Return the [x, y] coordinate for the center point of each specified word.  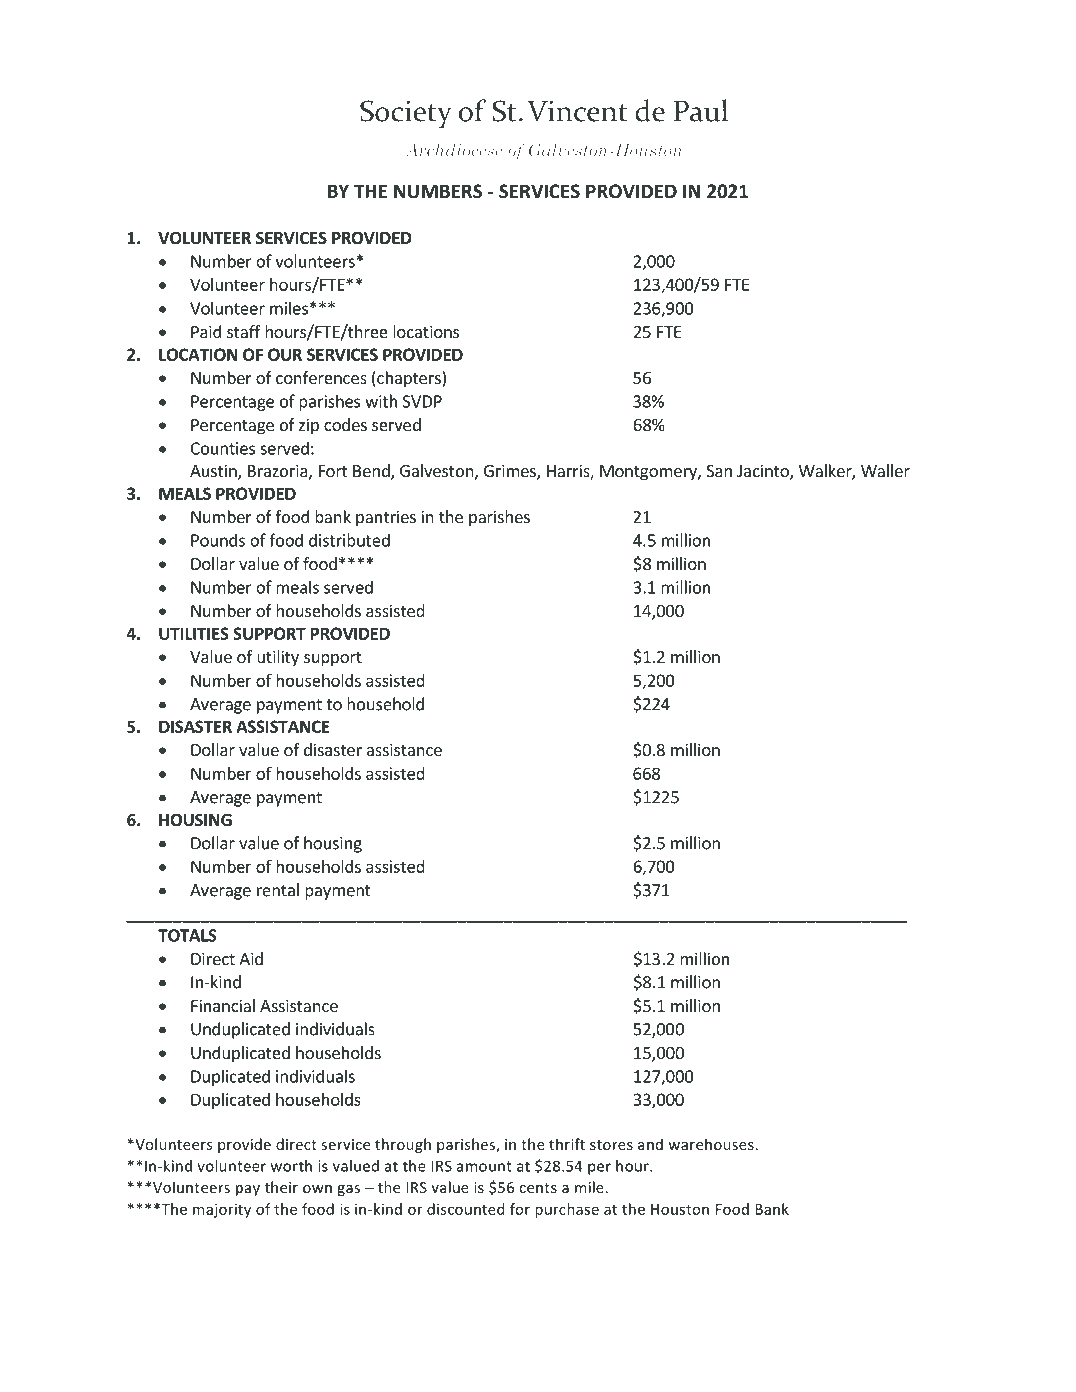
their [281, 1187]
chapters [409, 379]
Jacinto [764, 472]
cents [538, 1188]
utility [278, 658]
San [719, 471]
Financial [223, 1005]
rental [278, 890]
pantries [386, 518]
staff [243, 331]
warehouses [711, 1144]
